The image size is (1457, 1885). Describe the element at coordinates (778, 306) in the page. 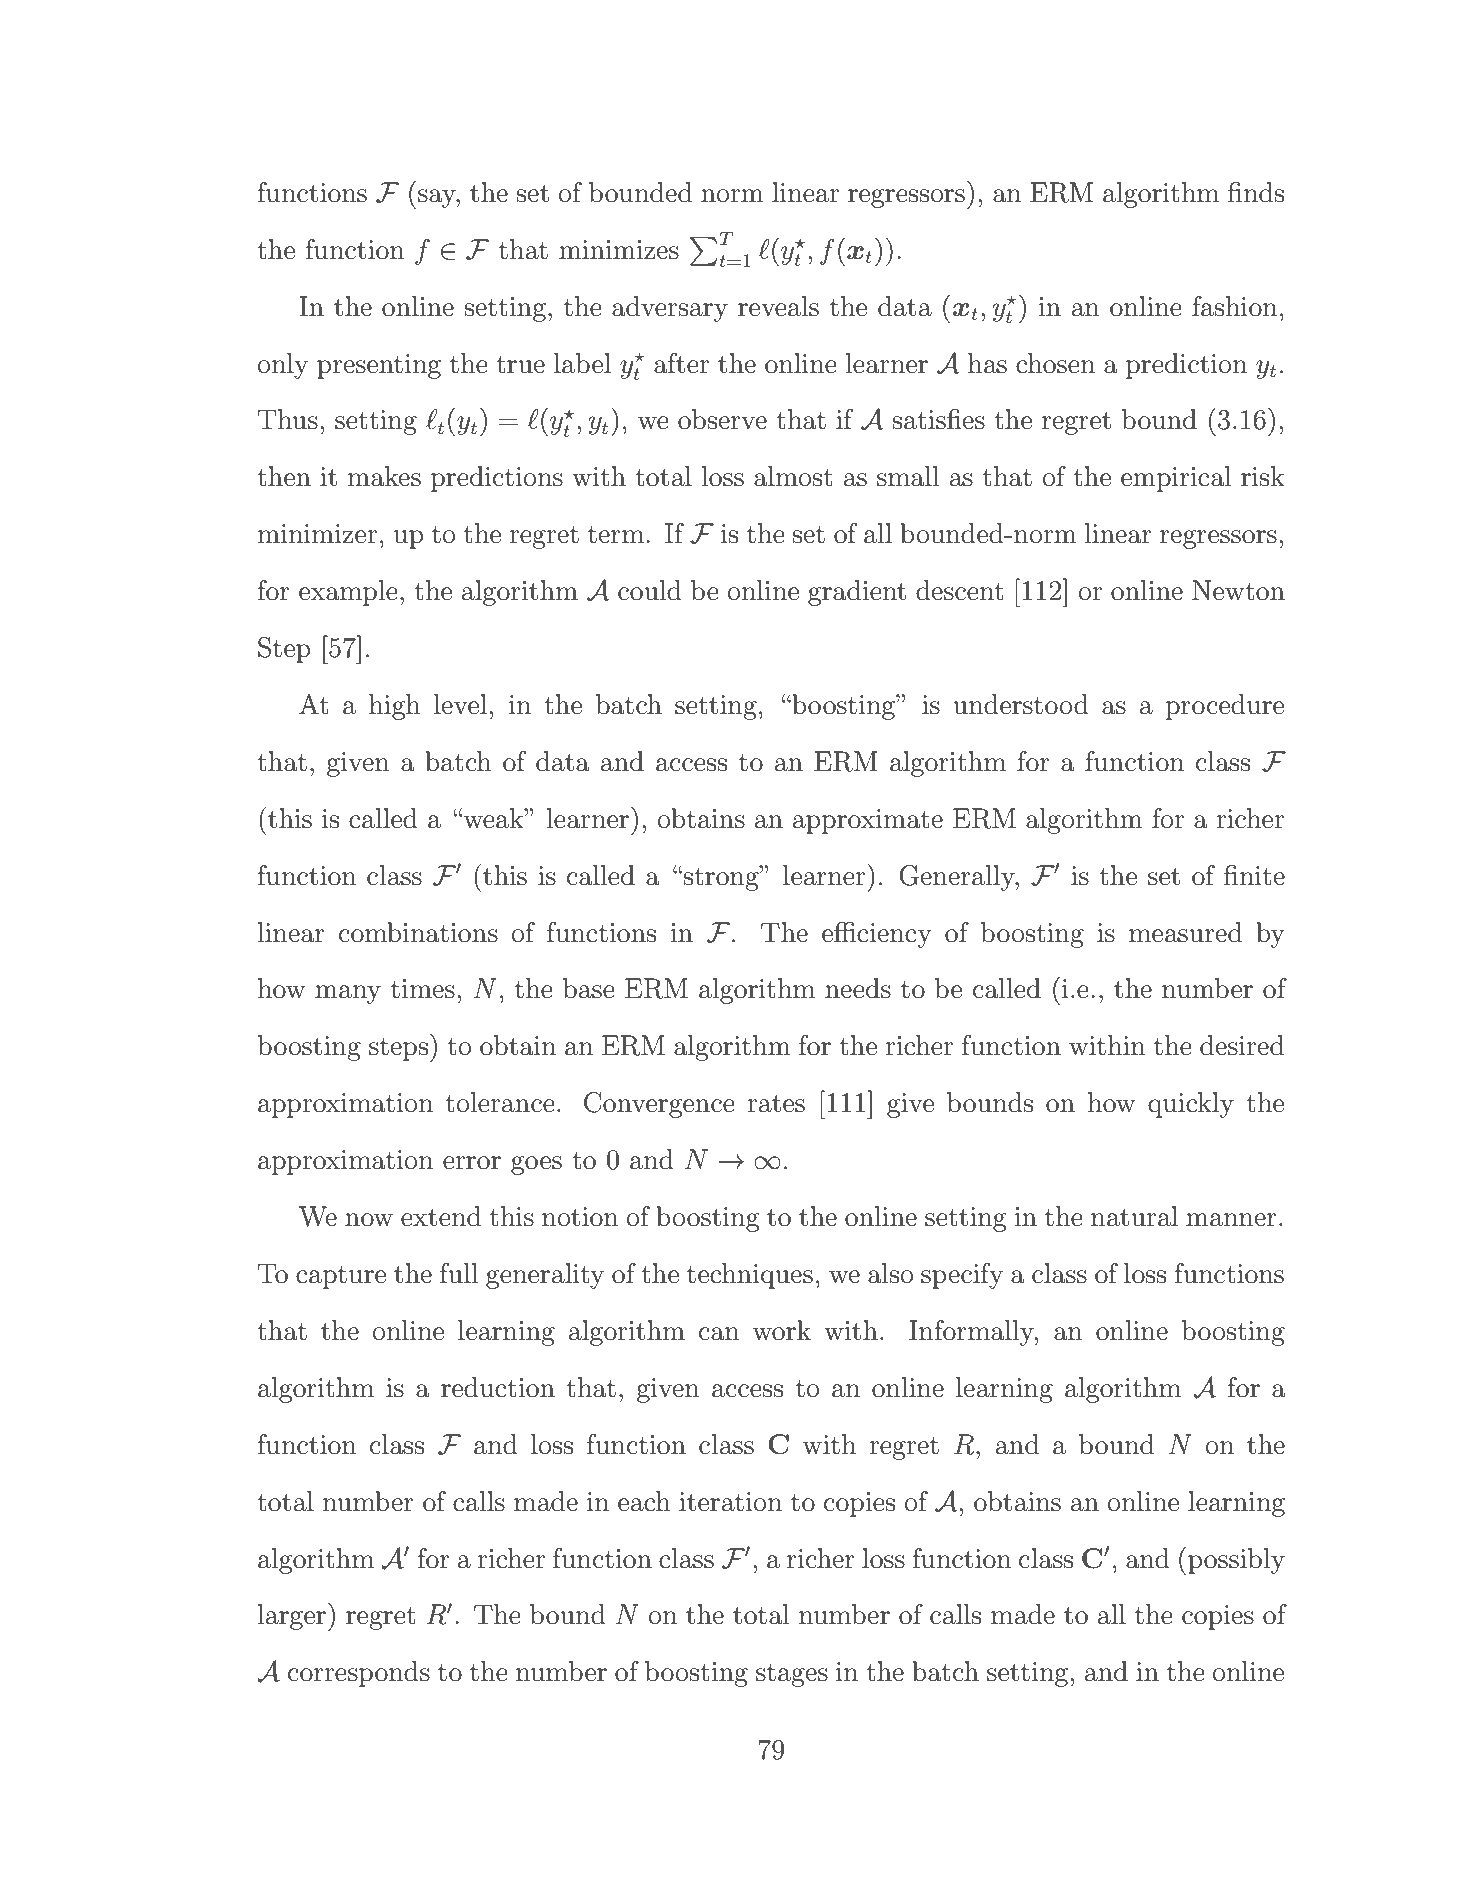

I see `reveals` at that location.
